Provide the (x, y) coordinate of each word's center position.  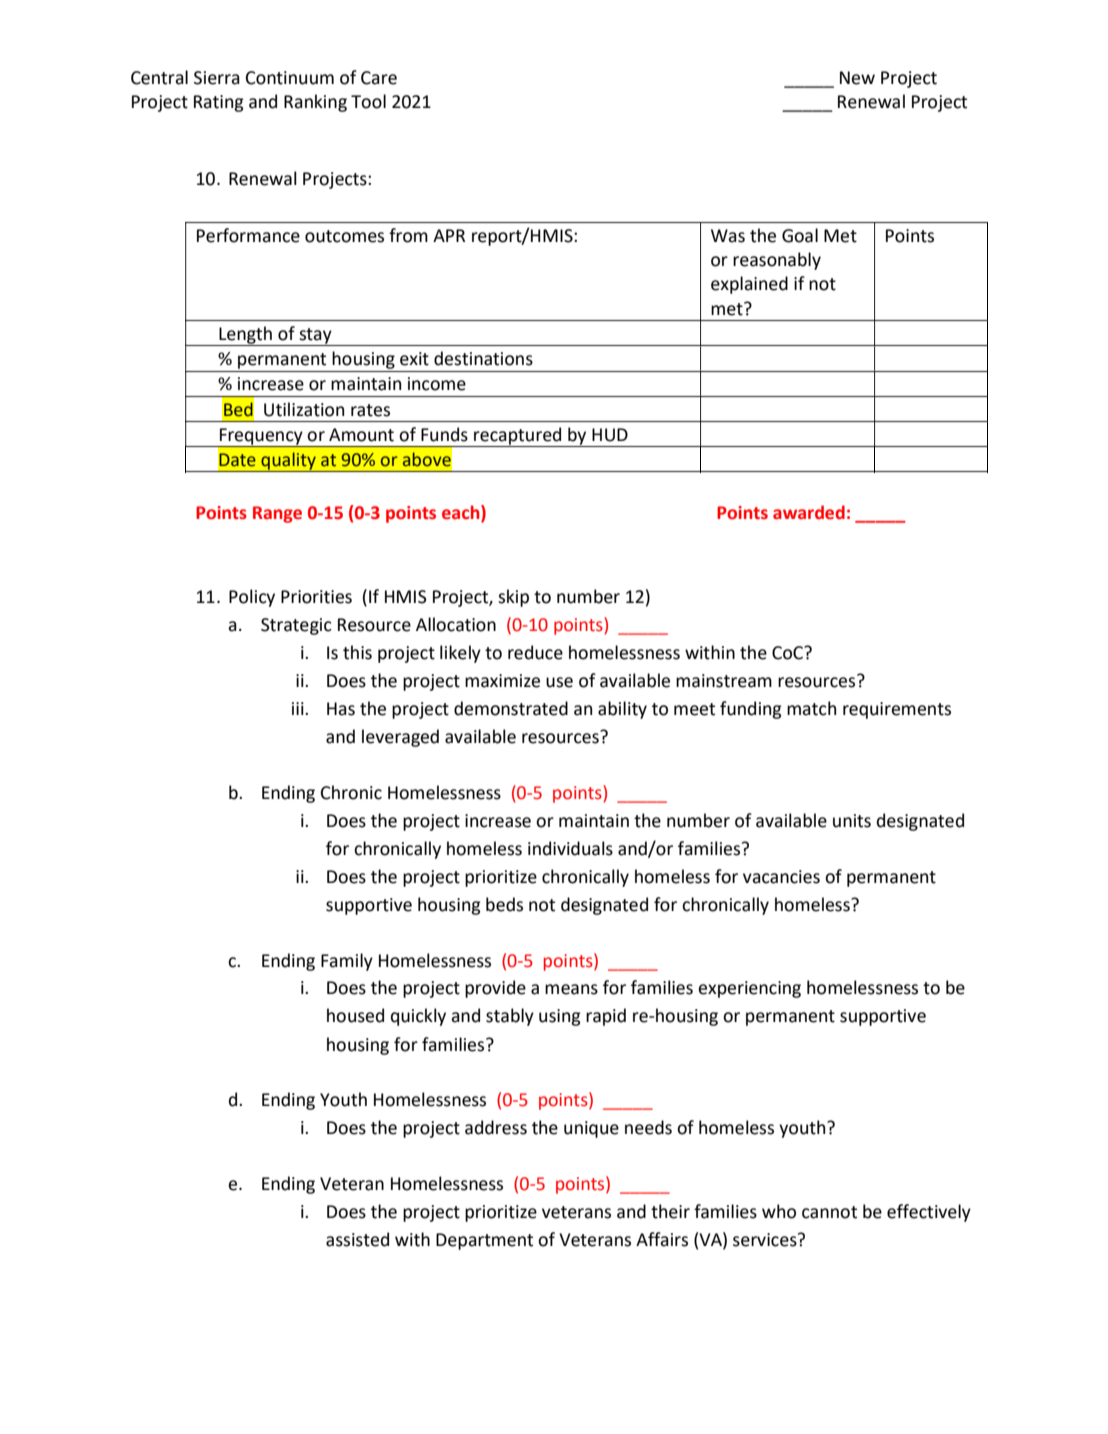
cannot (829, 1212)
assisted (357, 1239)
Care (379, 78)
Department (484, 1241)
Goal (800, 235)
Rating (219, 103)
